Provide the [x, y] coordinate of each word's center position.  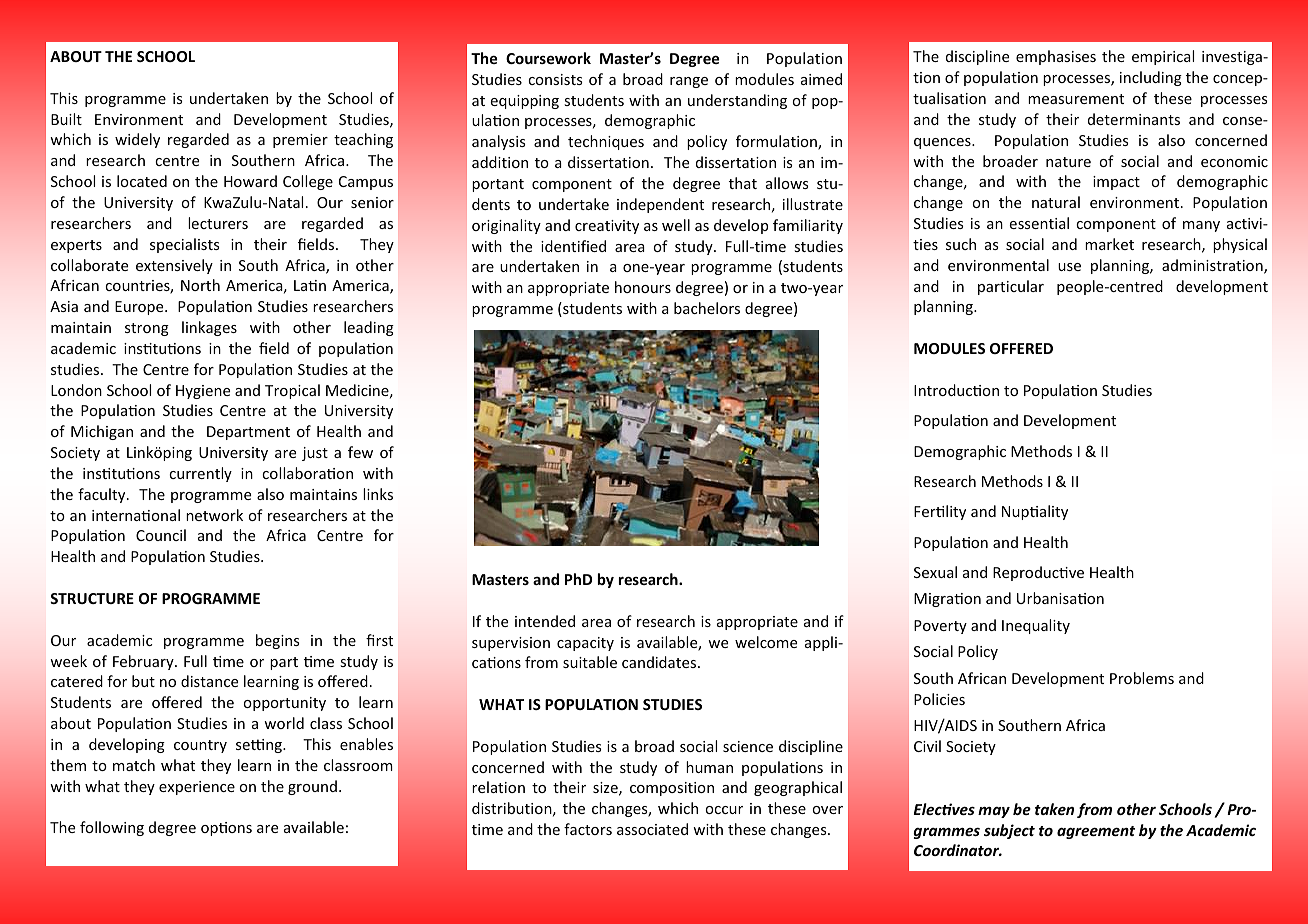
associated [652, 829]
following [112, 828]
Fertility [940, 512]
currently [200, 474]
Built [66, 119]
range [689, 82]
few [360, 452]
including [1151, 78]
